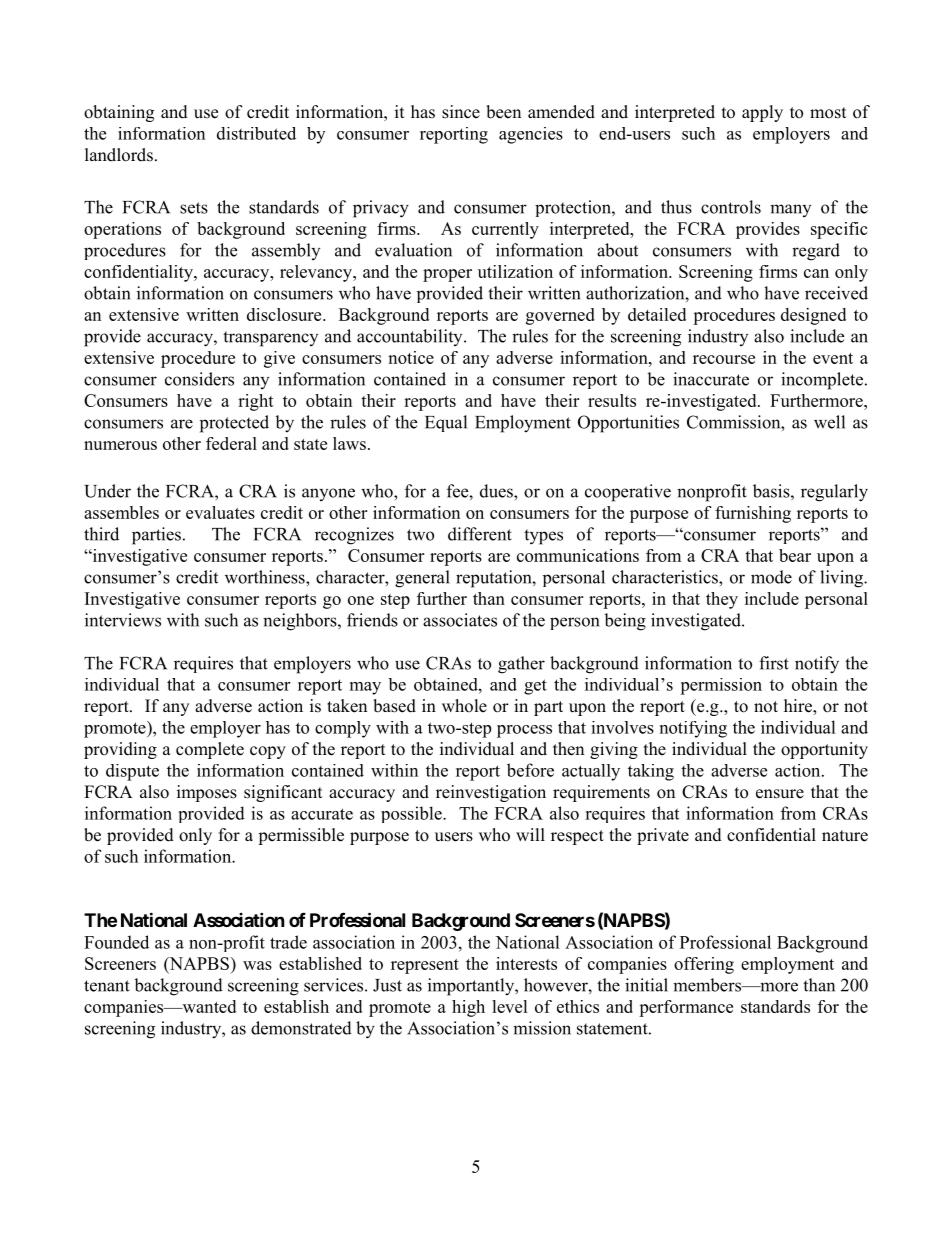 This page has width=952, height=1233. What do you see at coordinates (107, 986) in the page?
I see `tenant` at bounding box center [107, 986].
